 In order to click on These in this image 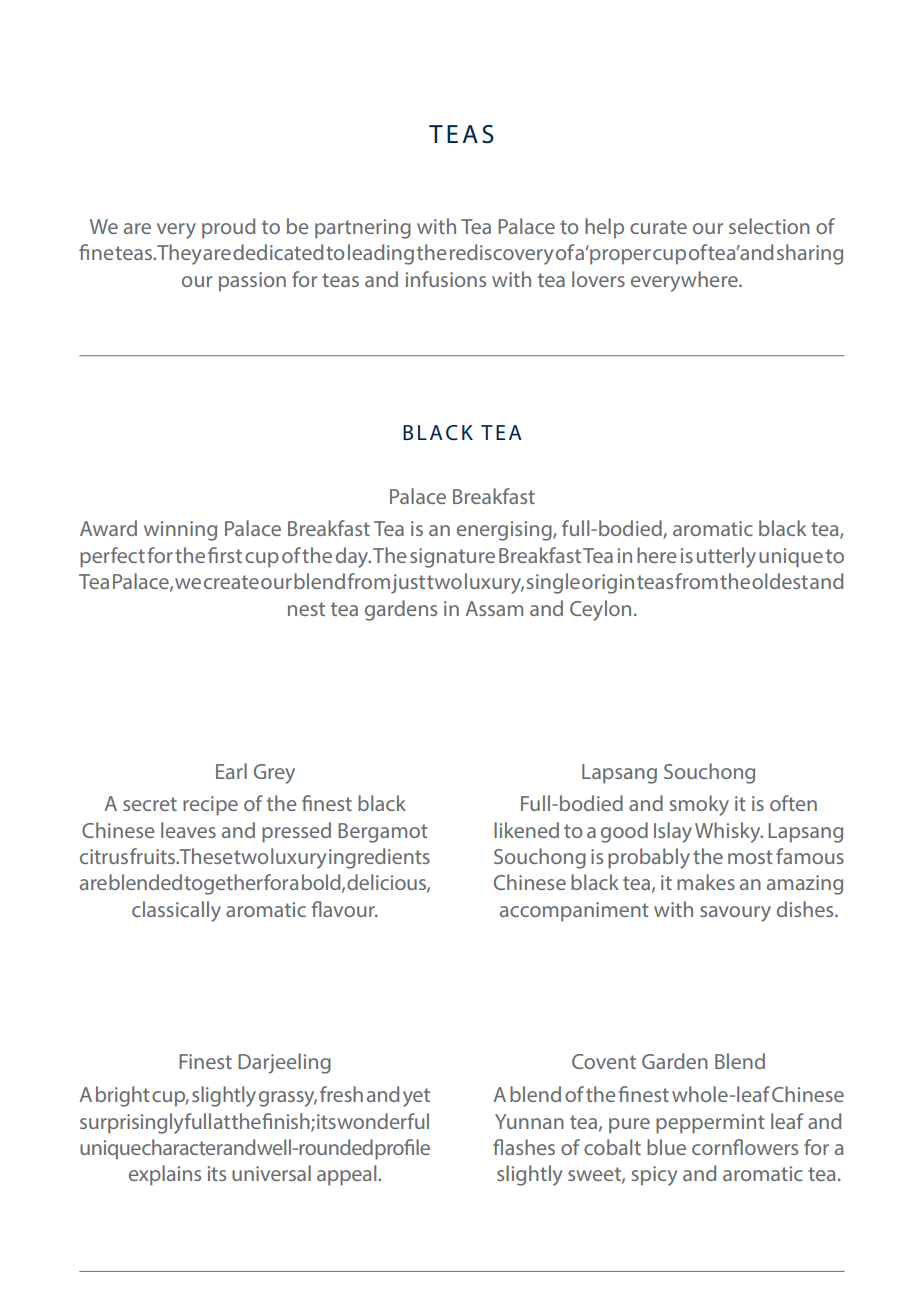, I will do `click(206, 856)`.
